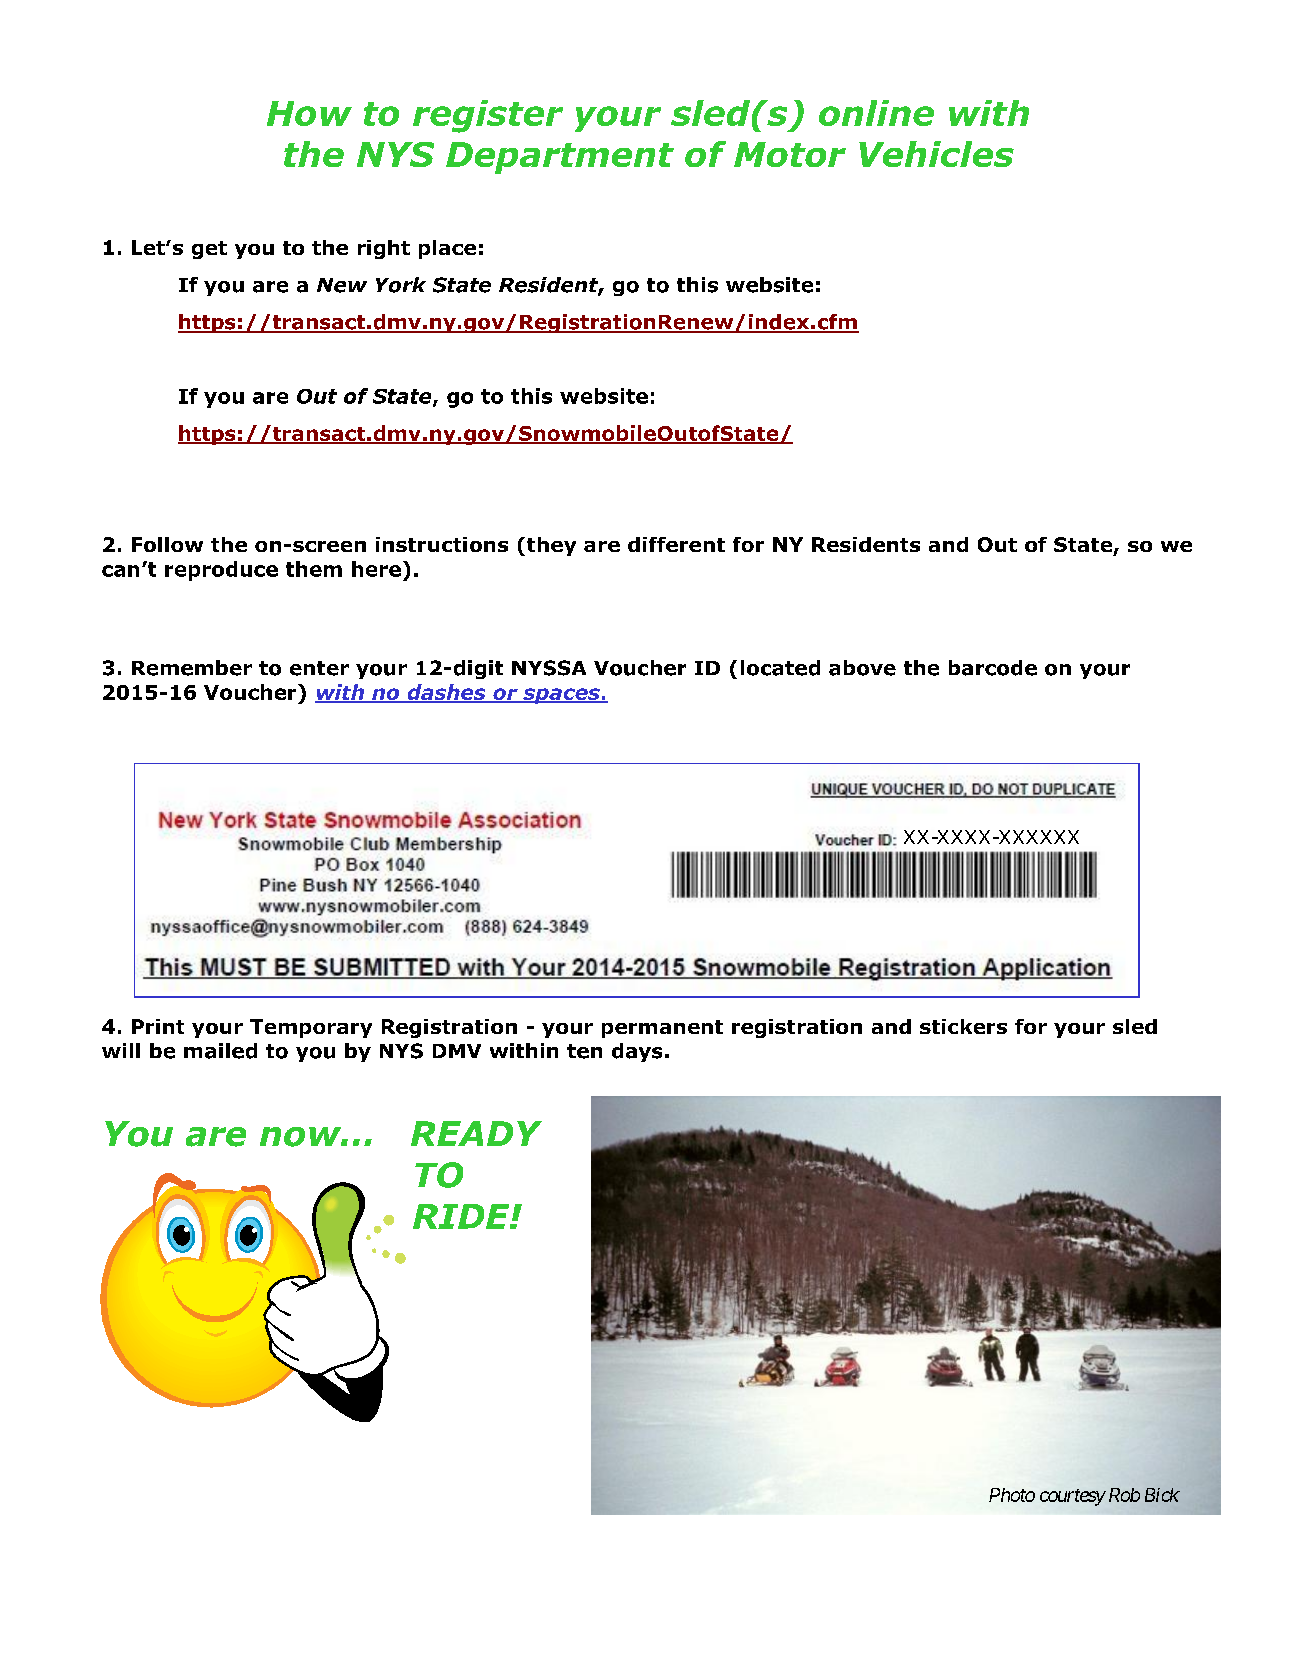 The height and width of the document is (1678, 1297). What do you see at coordinates (309, 113) in the document?
I see `How` at bounding box center [309, 113].
